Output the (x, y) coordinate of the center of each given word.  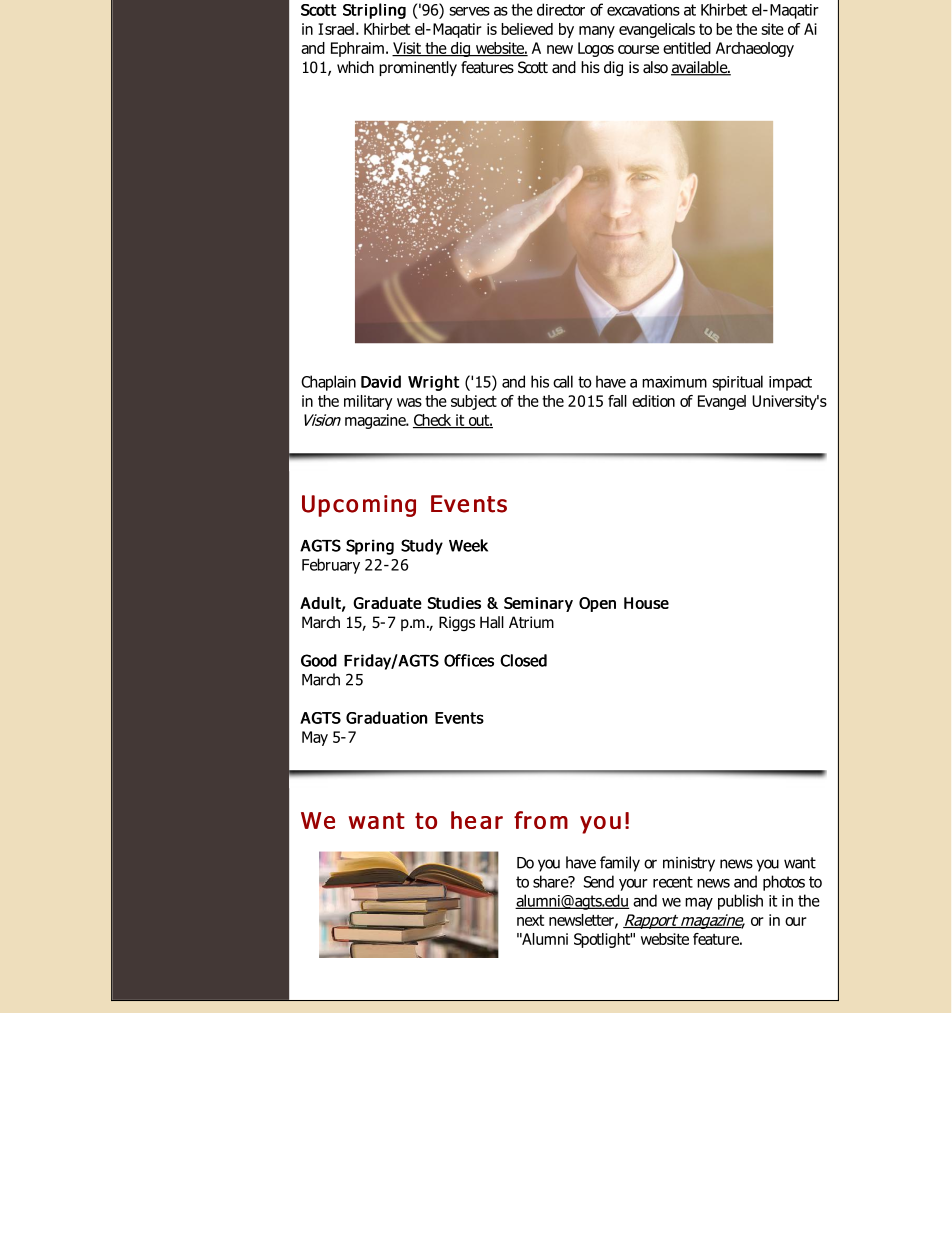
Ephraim (357, 49)
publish (740, 902)
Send (599, 881)
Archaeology (755, 49)
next (530, 920)
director (561, 9)
